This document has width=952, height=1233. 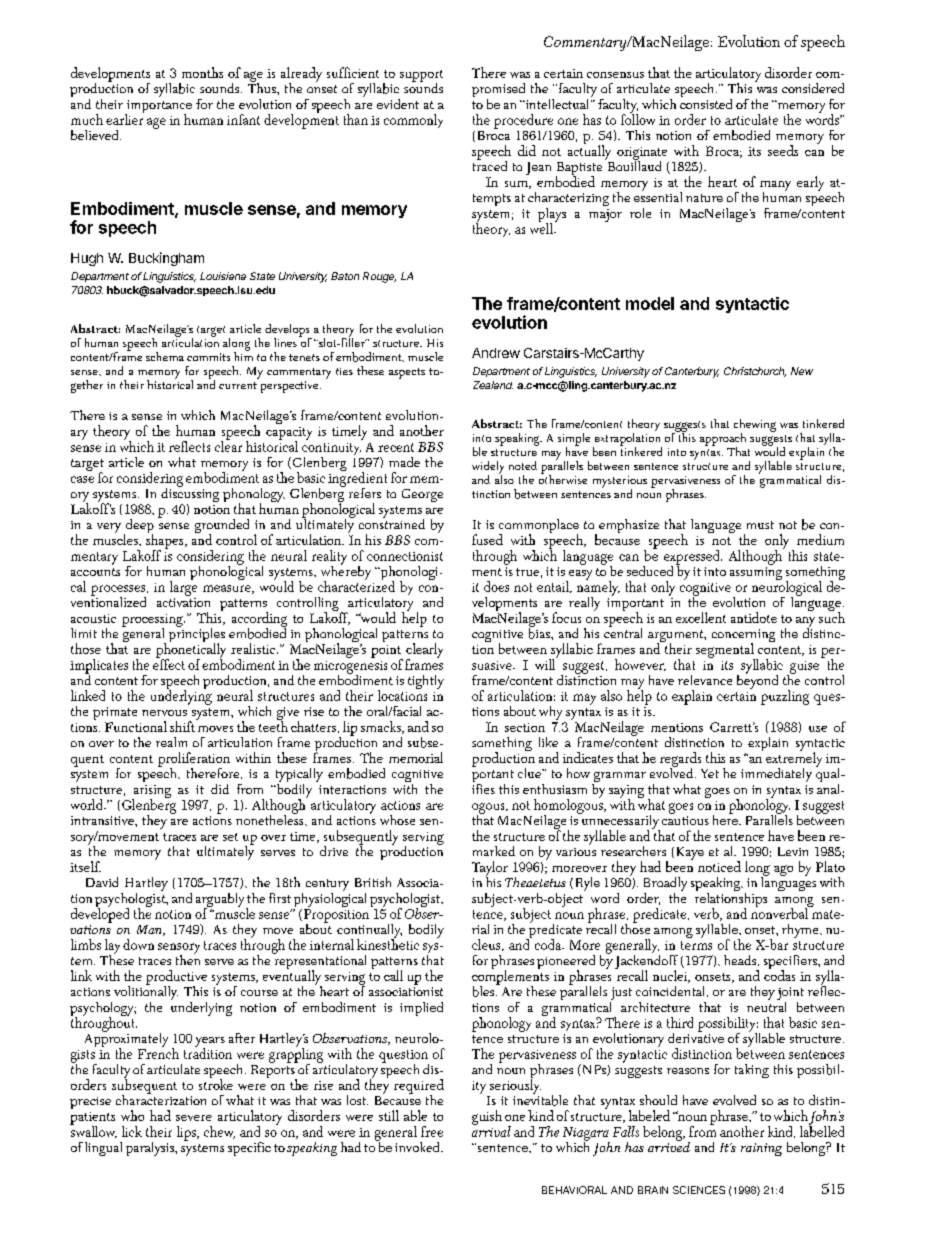 I want to click on concerning, so click(x=743, y=637).
